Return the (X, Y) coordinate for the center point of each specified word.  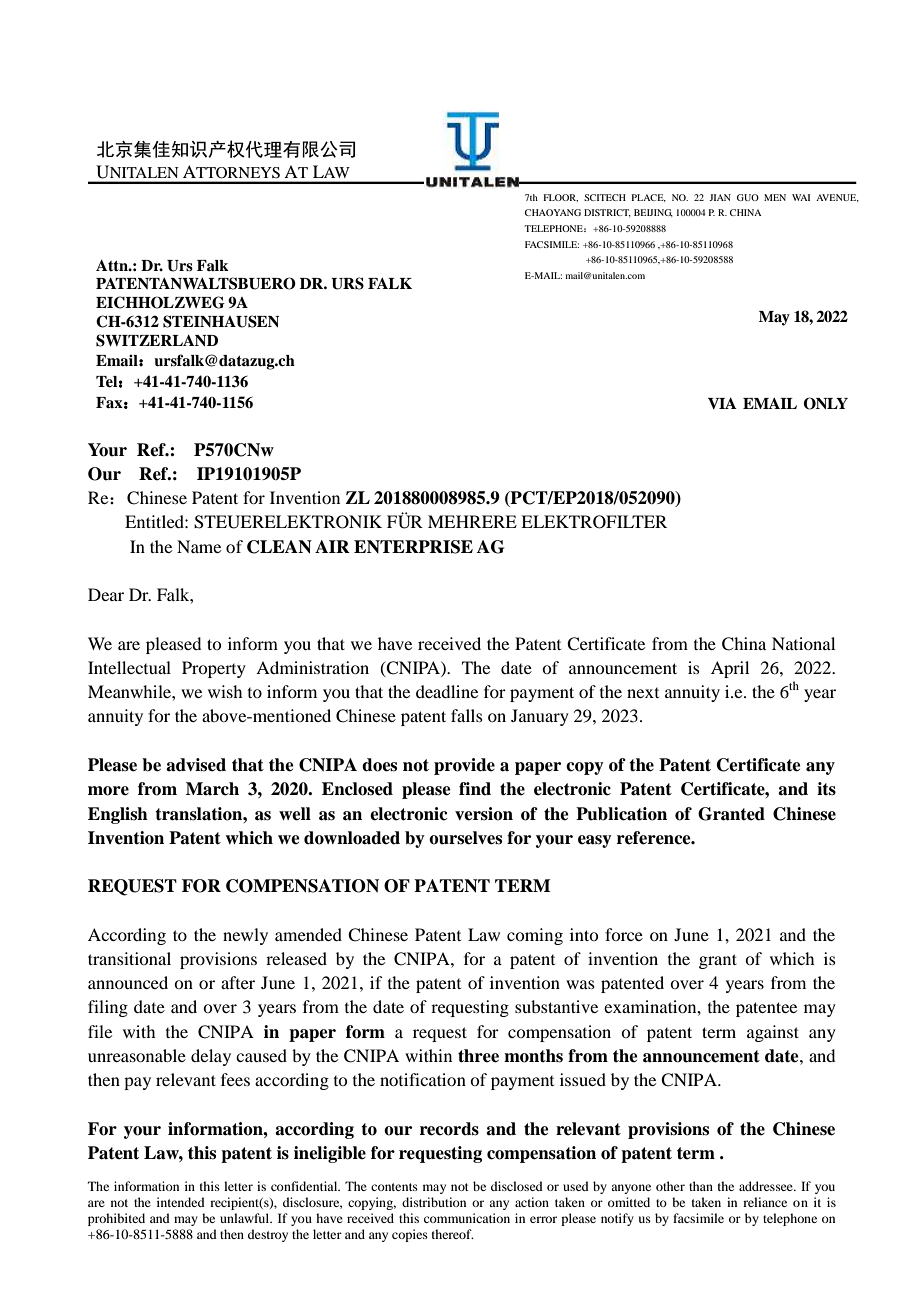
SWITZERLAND (157, 340)
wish (225, 691)
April (730, 669)
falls (467, 715)
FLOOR (560, 198)
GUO (748, 197)
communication (467, 1218)
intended (181, 1202)
